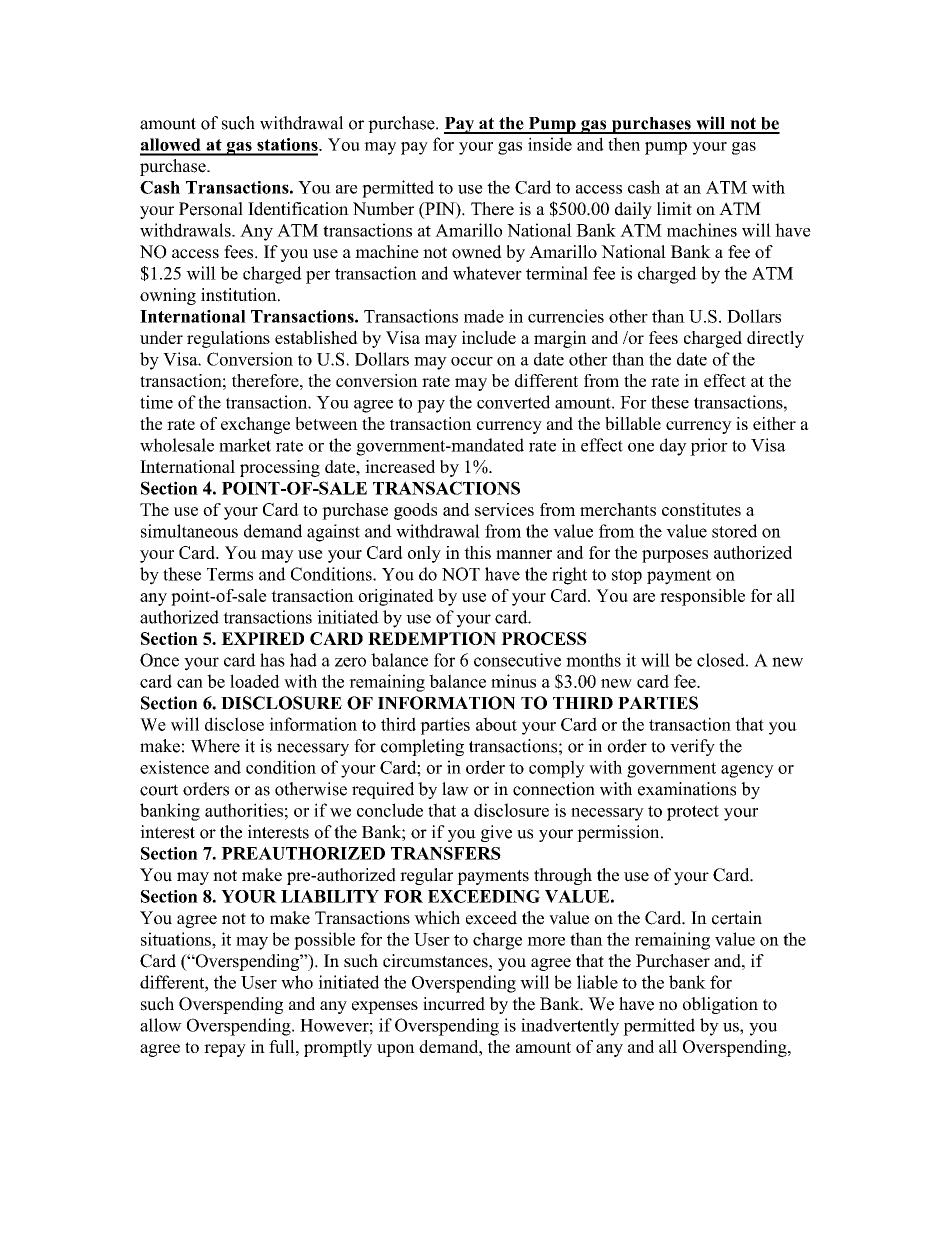  Describe the element at coordinates (693, 813) in the screenshot. I see `protect` at that location.
